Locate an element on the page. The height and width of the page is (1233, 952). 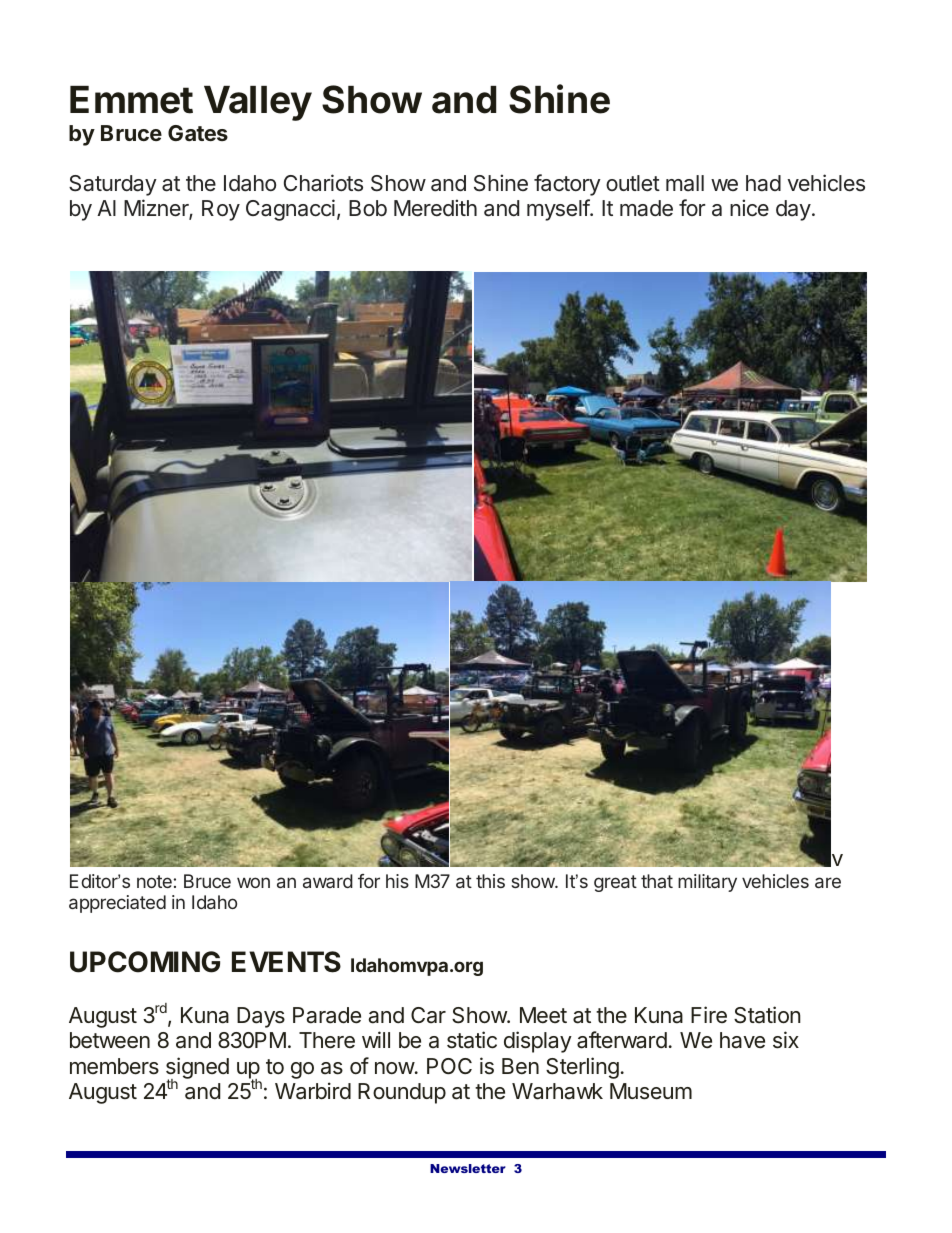
signed is located at coordinates (197, 1069).
